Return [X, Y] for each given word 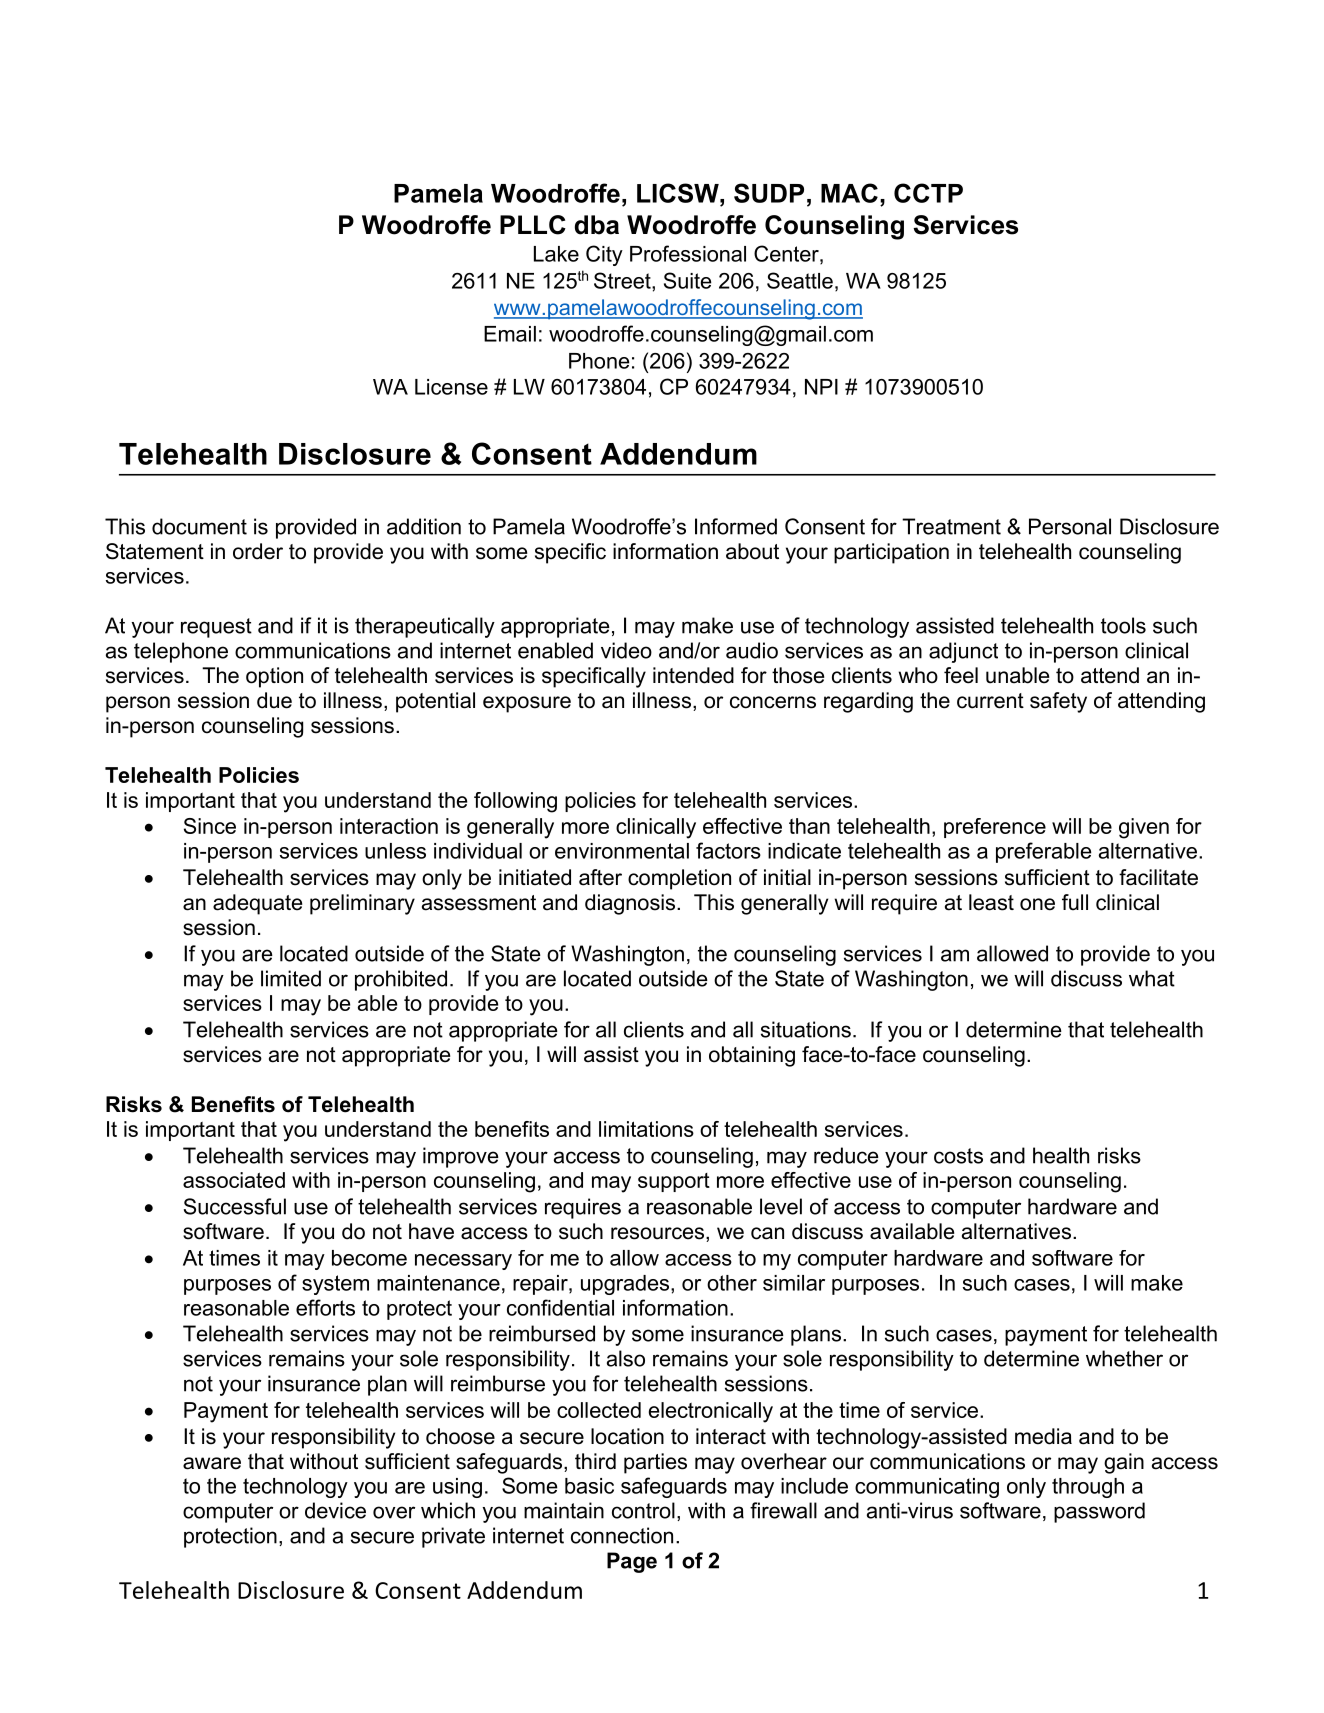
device [335, 1510]
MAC [849, 193]
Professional [688, 253]
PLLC [533, 225]
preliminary [362, 904]
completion [679, 879]
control [643, 1510]
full [1075, 902]
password [1099, 1512]
